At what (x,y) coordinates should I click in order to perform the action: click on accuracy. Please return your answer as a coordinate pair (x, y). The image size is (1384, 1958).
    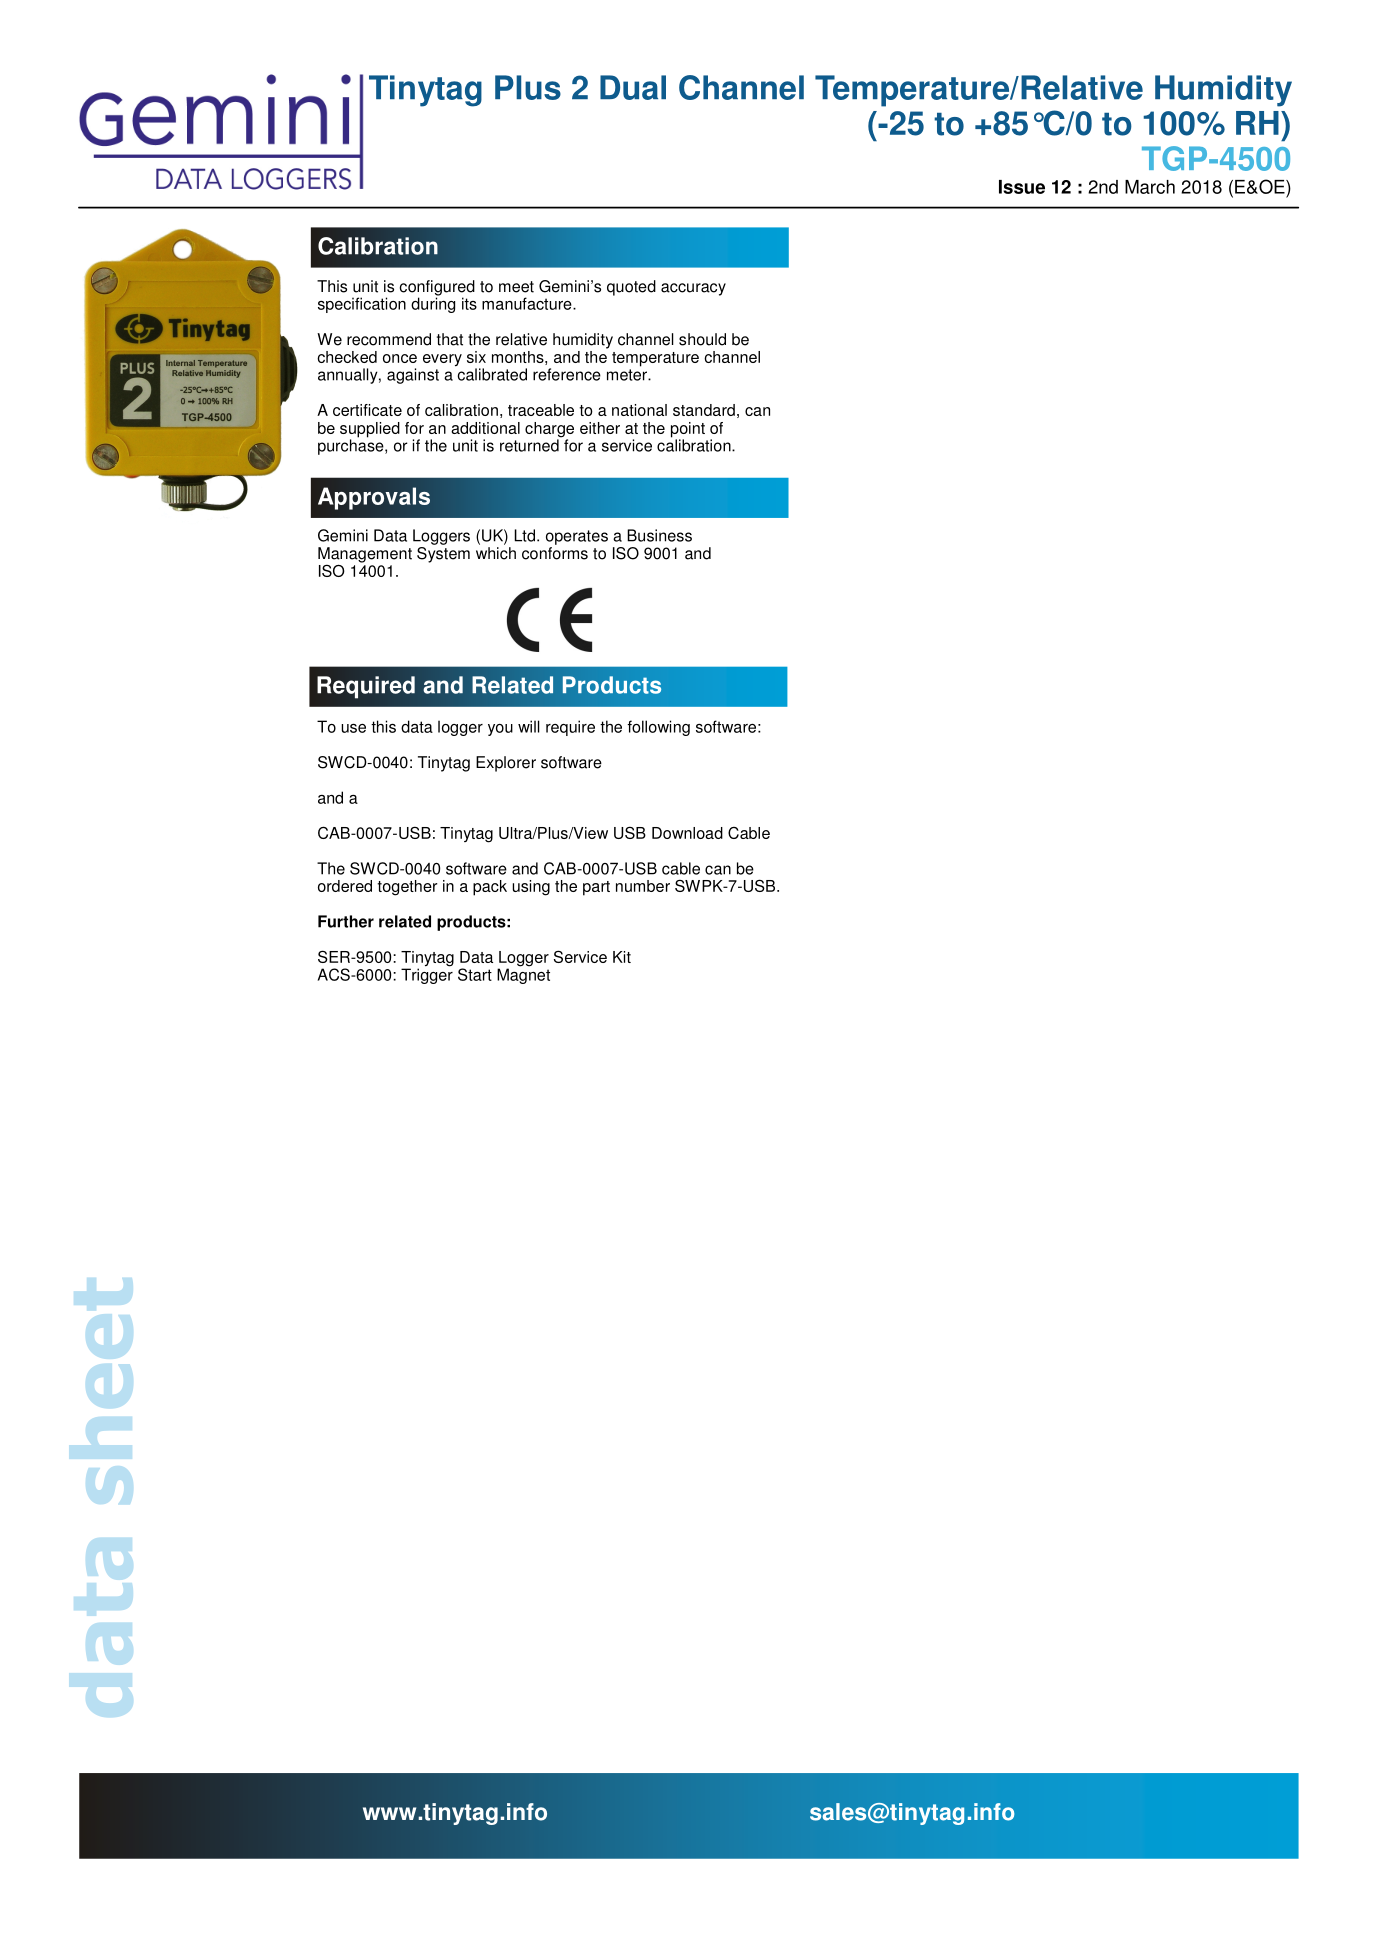
    Looking at the image, I should click on (693, 289).
